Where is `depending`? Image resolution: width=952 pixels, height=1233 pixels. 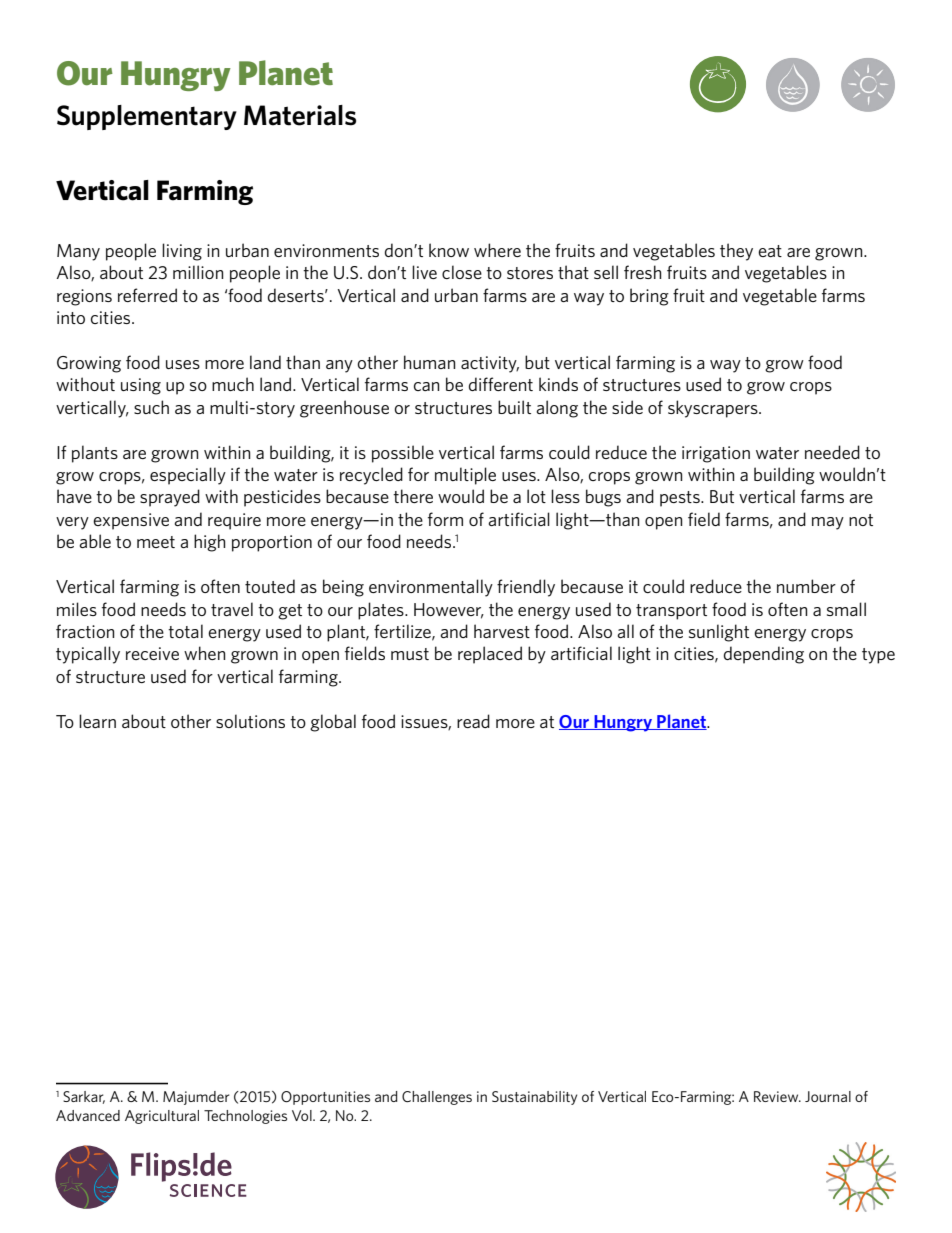
depending is located at coordinates (764, 655).
